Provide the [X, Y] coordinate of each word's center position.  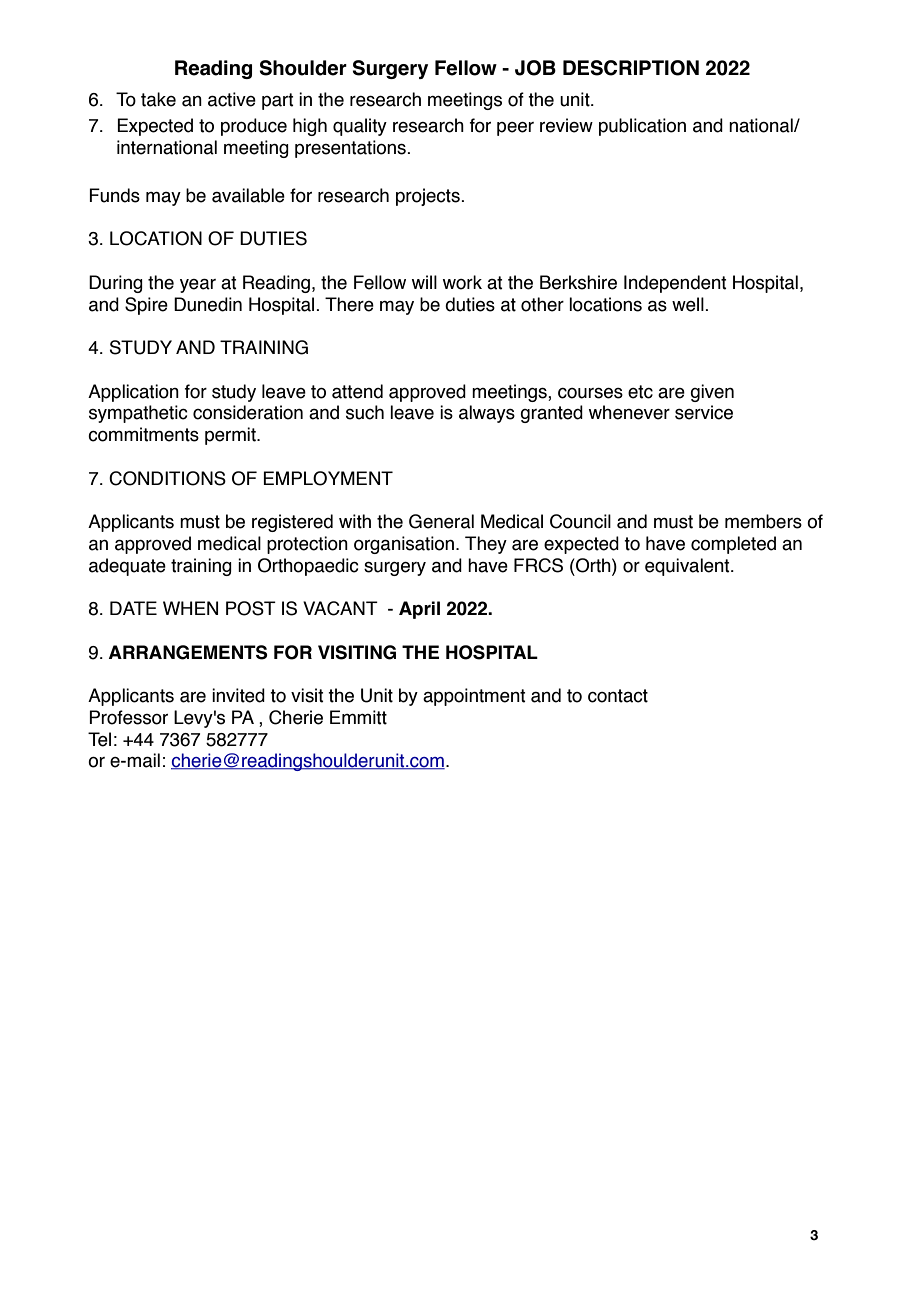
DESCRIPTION [631, 68]
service [704, 412]
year [198, 286]
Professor [128, 717]
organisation [405, 545]
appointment [474, 697]
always [487, 414]
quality [360, 127]
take [158, 99]
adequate [127, 567]
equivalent [688, 567]
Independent [675, 284]
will [424, 282]
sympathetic [138, 414]
